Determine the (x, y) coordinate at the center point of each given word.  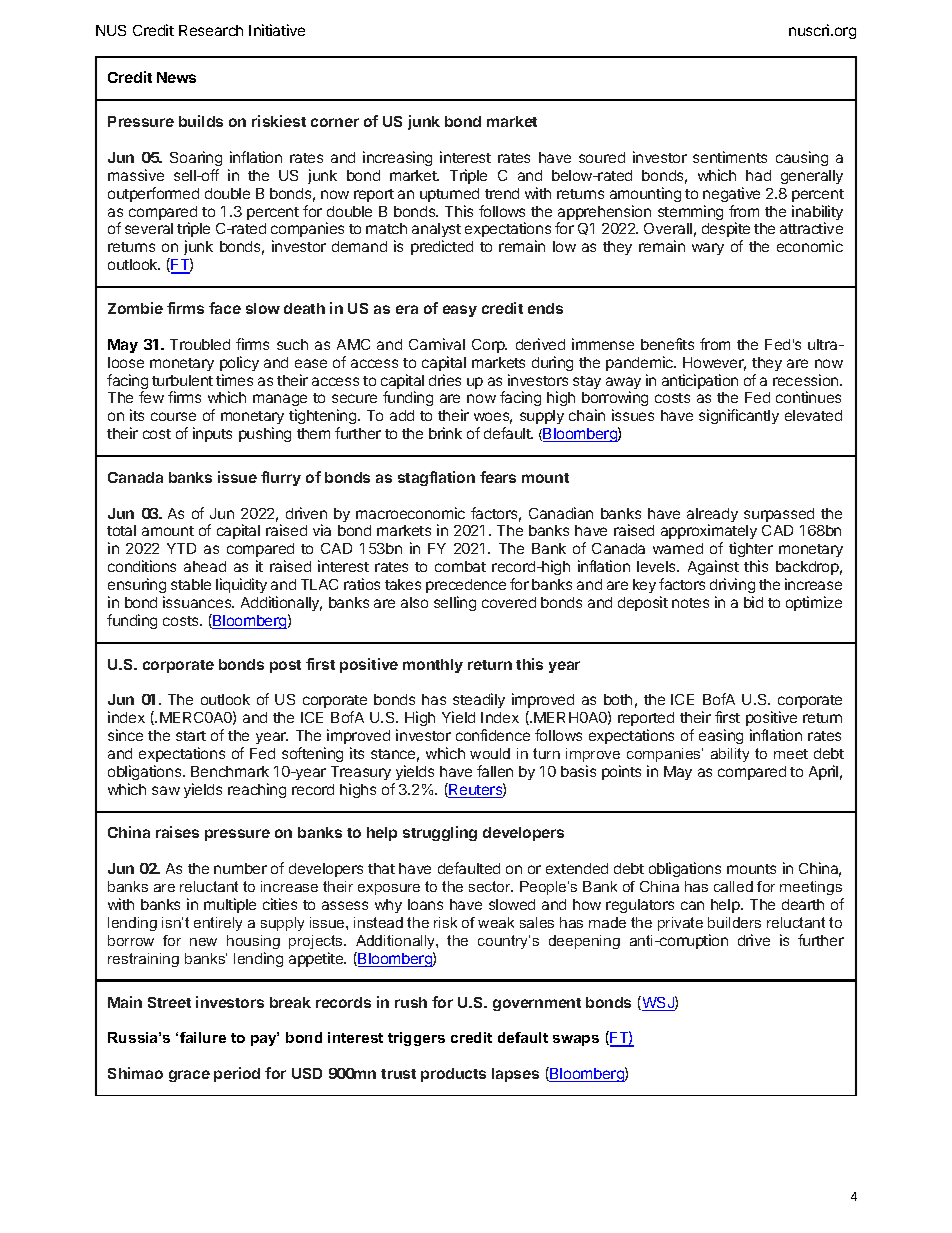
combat (460, 566)
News (176, 77)
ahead (205, 566)
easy (460, 311)
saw (166, 790)
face (225, 308)
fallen (495, 771)
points (621, 772)
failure (203, 1037)
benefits (667, 344)
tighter (751, 551)
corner (335, 122)
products (453, 1075)
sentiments (730, 157)
